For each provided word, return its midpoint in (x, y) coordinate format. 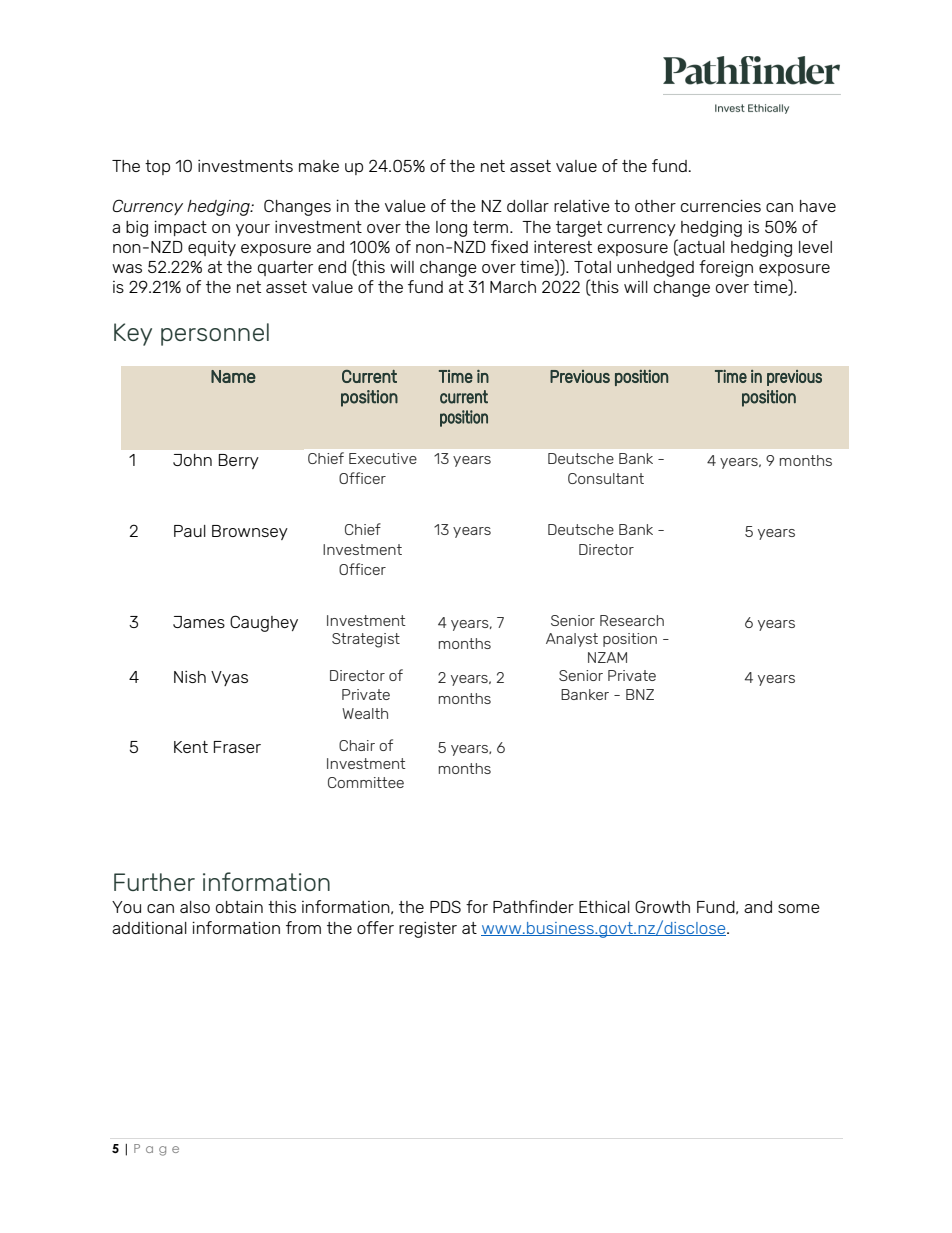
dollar (528, 206)
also (195, 907)
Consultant (606, 478)
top (157, 167)
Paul (190, 531)
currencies (721, 205)
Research (632, 620)
